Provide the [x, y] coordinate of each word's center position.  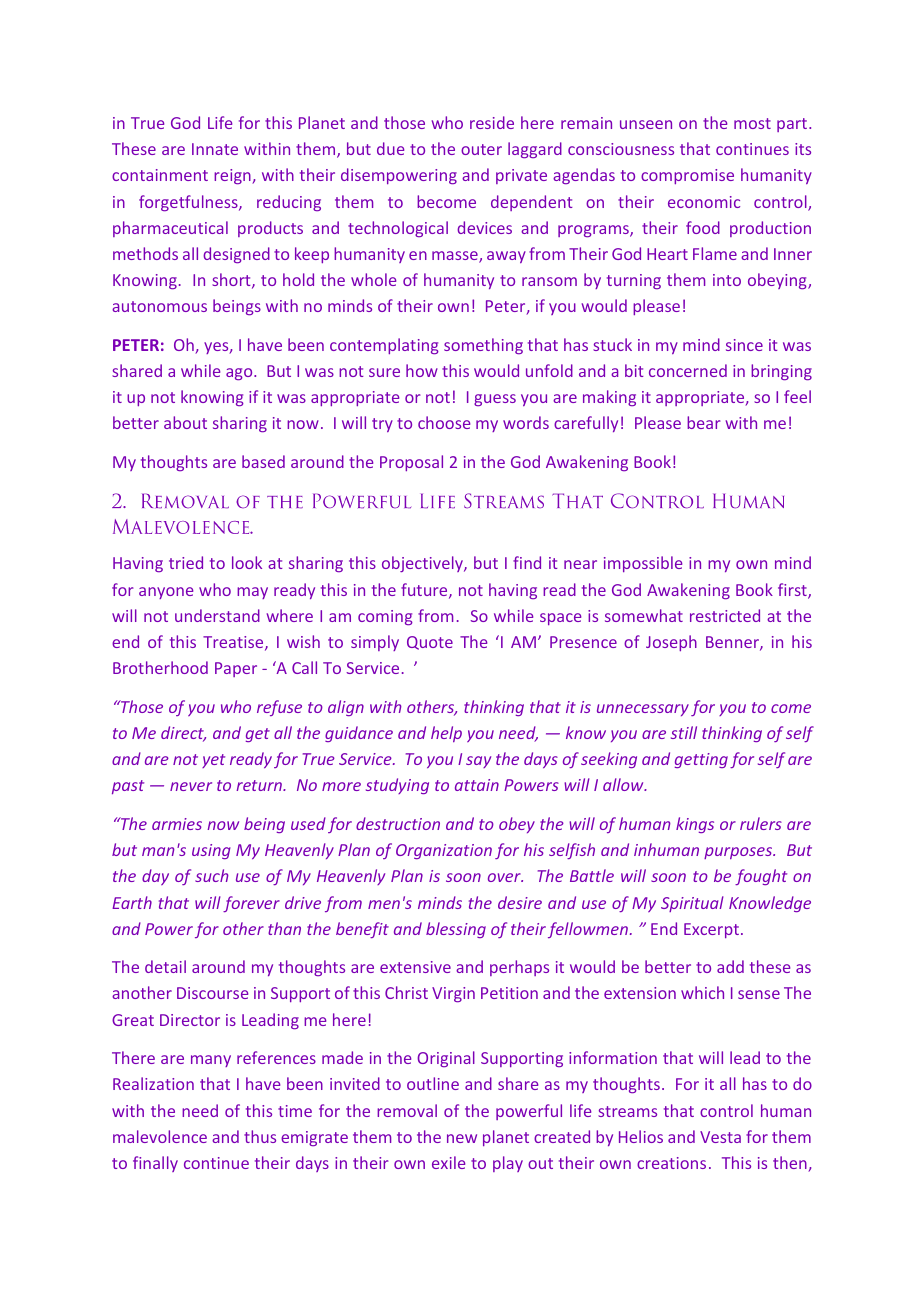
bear [704, 422]
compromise [687, 176]
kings [695, 825]
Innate [215, 149]
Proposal [411, 463]
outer [481, 149]
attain [477, 785]
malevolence [160, 1136]
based [263, 461]
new [462, 1138]
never [191, 786]
